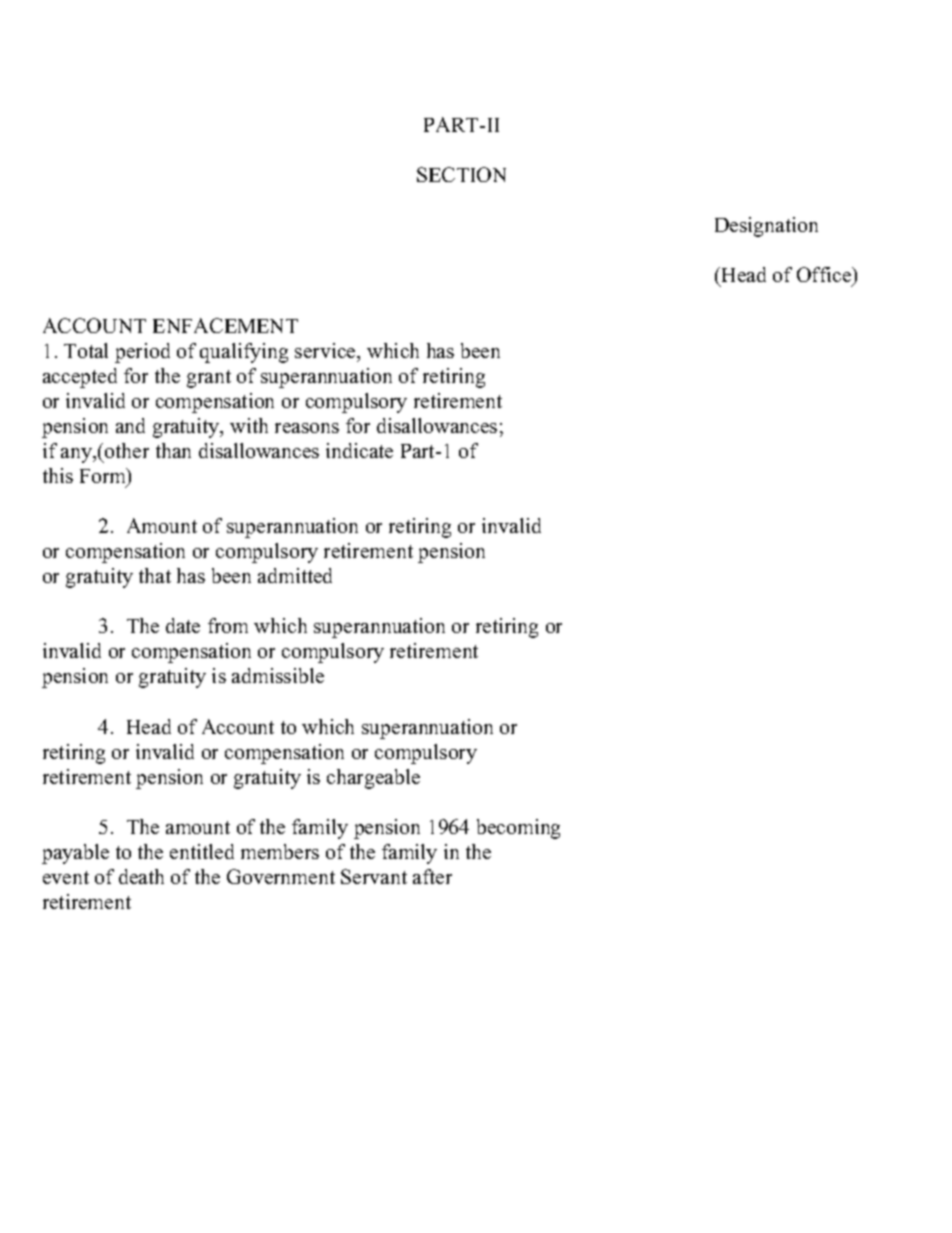 This page has width=952, height=1233. I want to click on admitted, so click(295, 575).
